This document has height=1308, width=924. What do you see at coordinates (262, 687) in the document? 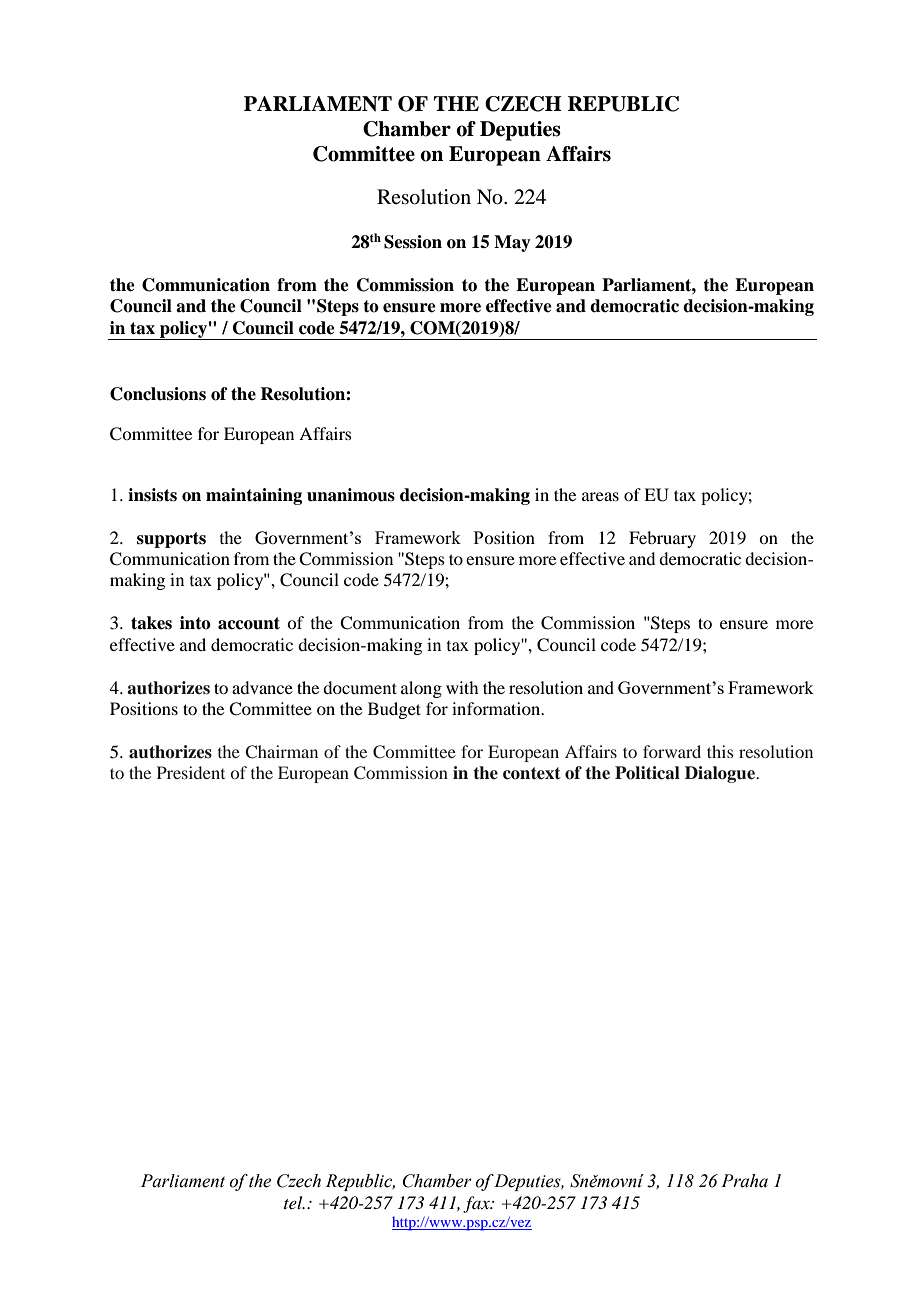
I see `advance` at bounding box center [262, 687].
